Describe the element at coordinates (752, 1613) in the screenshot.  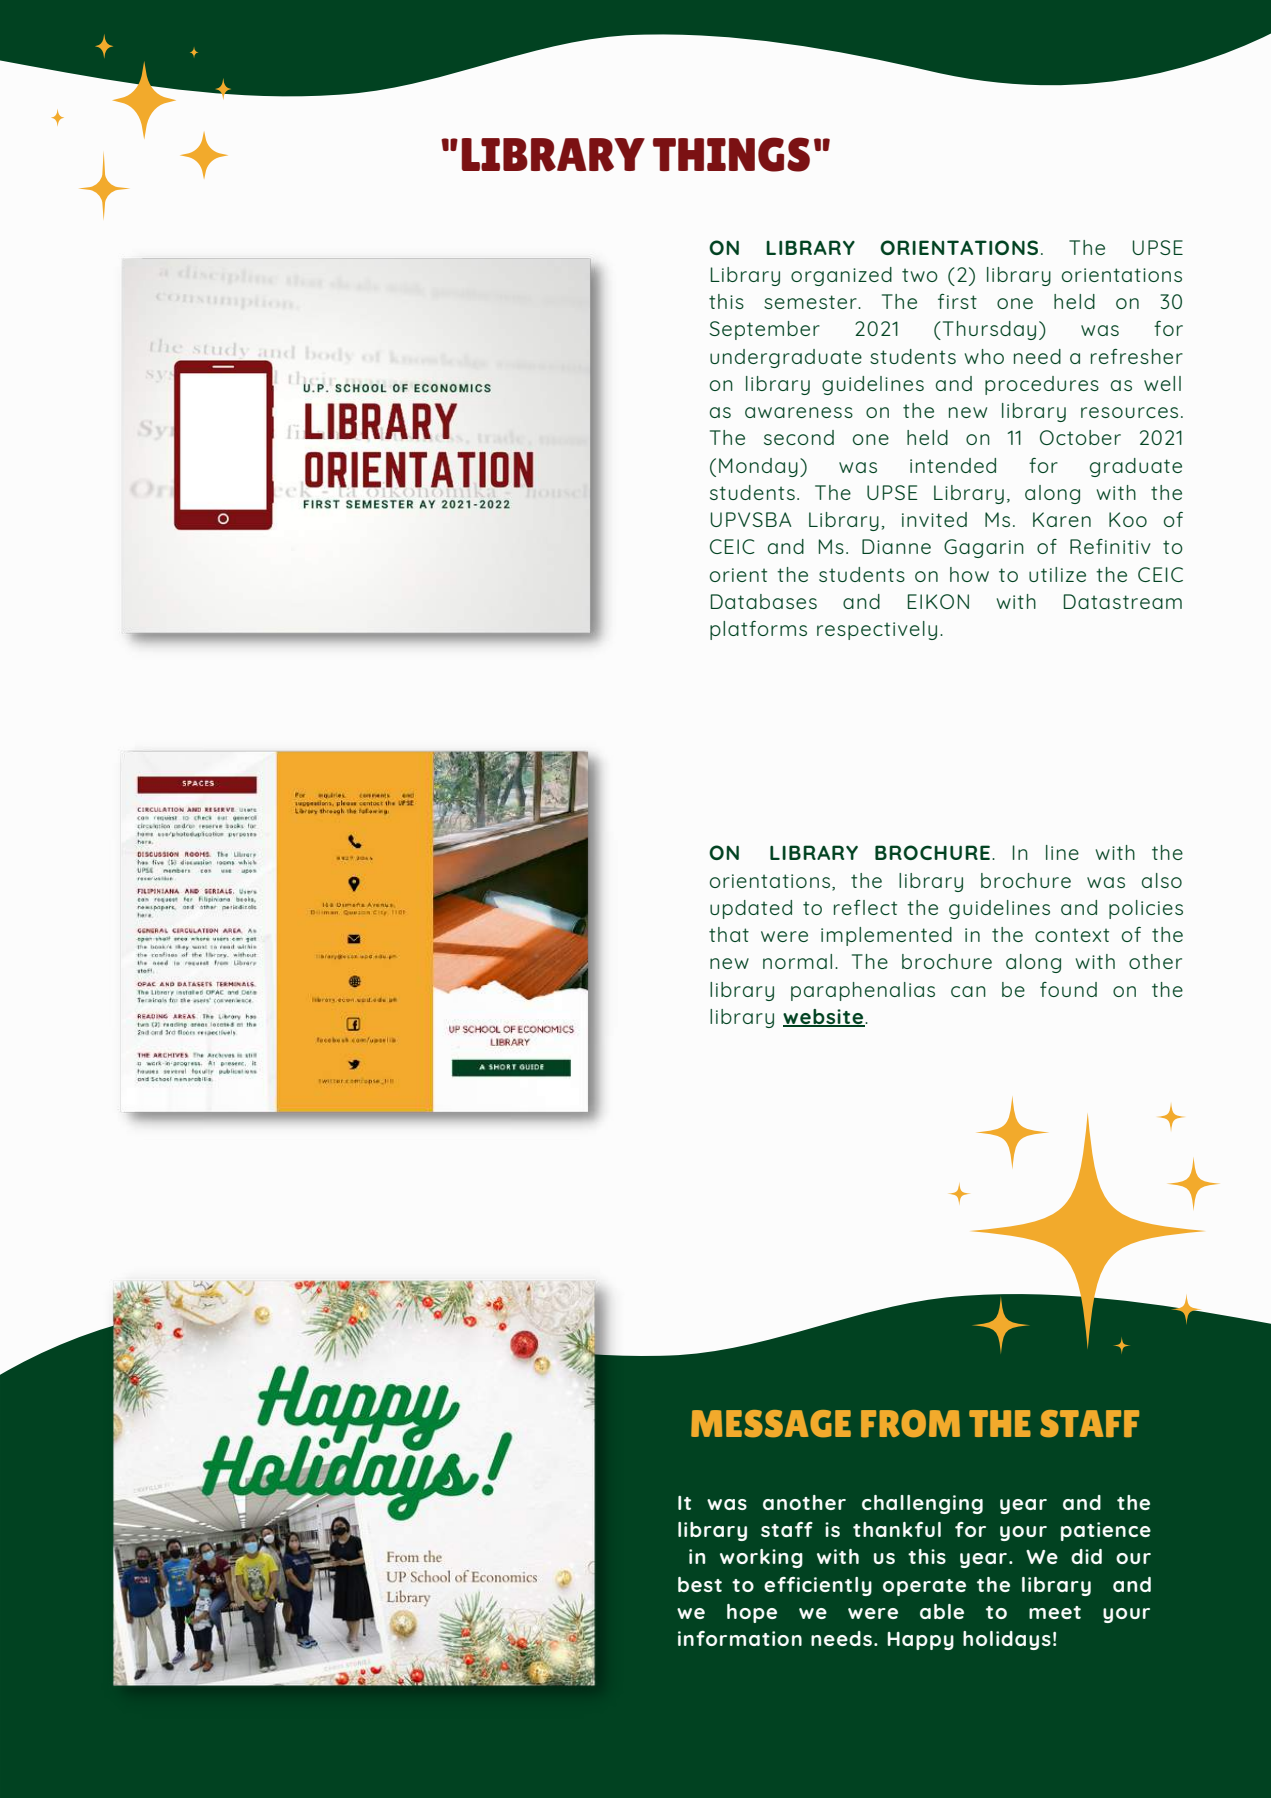
I see `hope` at that location.
